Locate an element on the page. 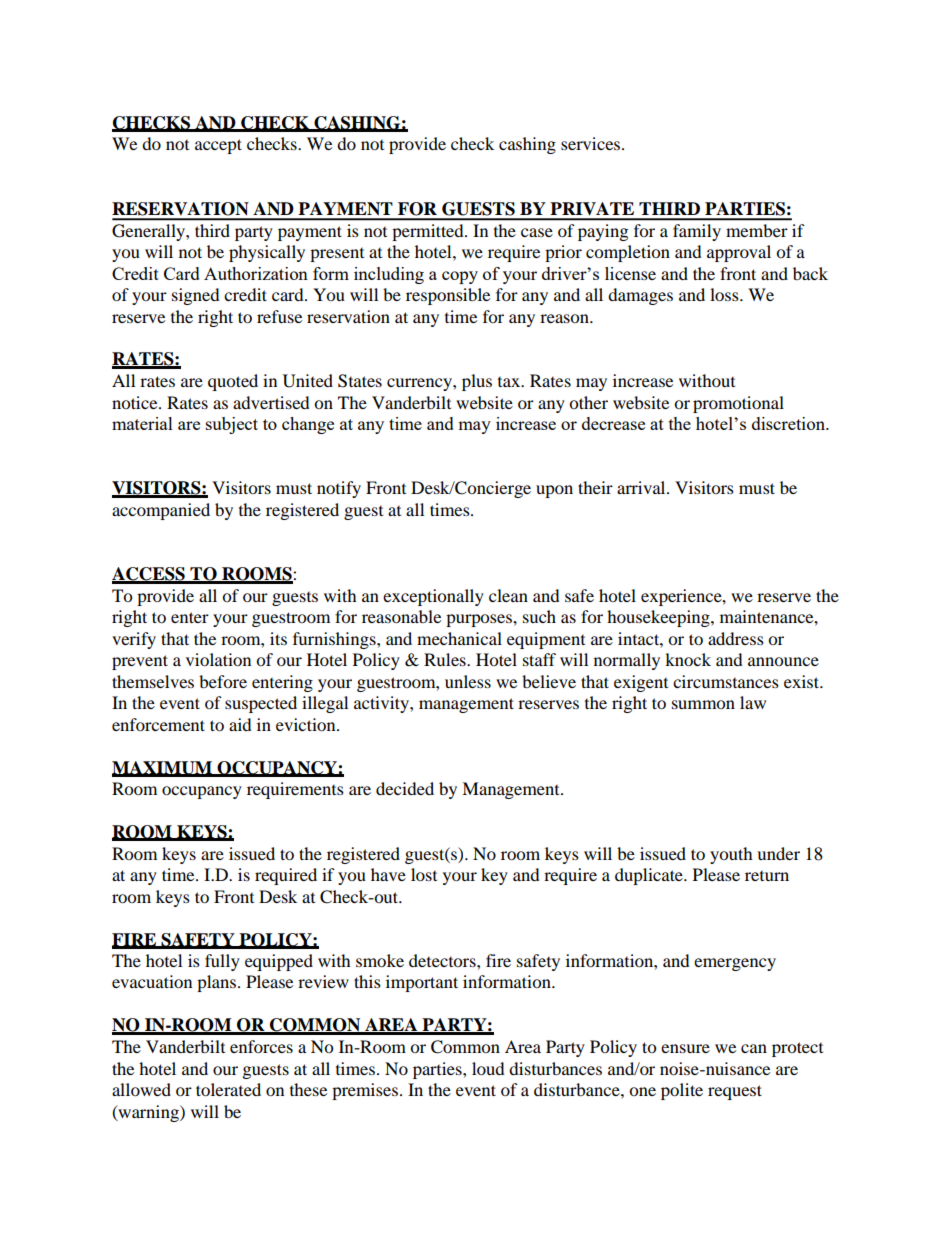 This page has width=952, height=1233. accept is located at coordinates (218, 146).
